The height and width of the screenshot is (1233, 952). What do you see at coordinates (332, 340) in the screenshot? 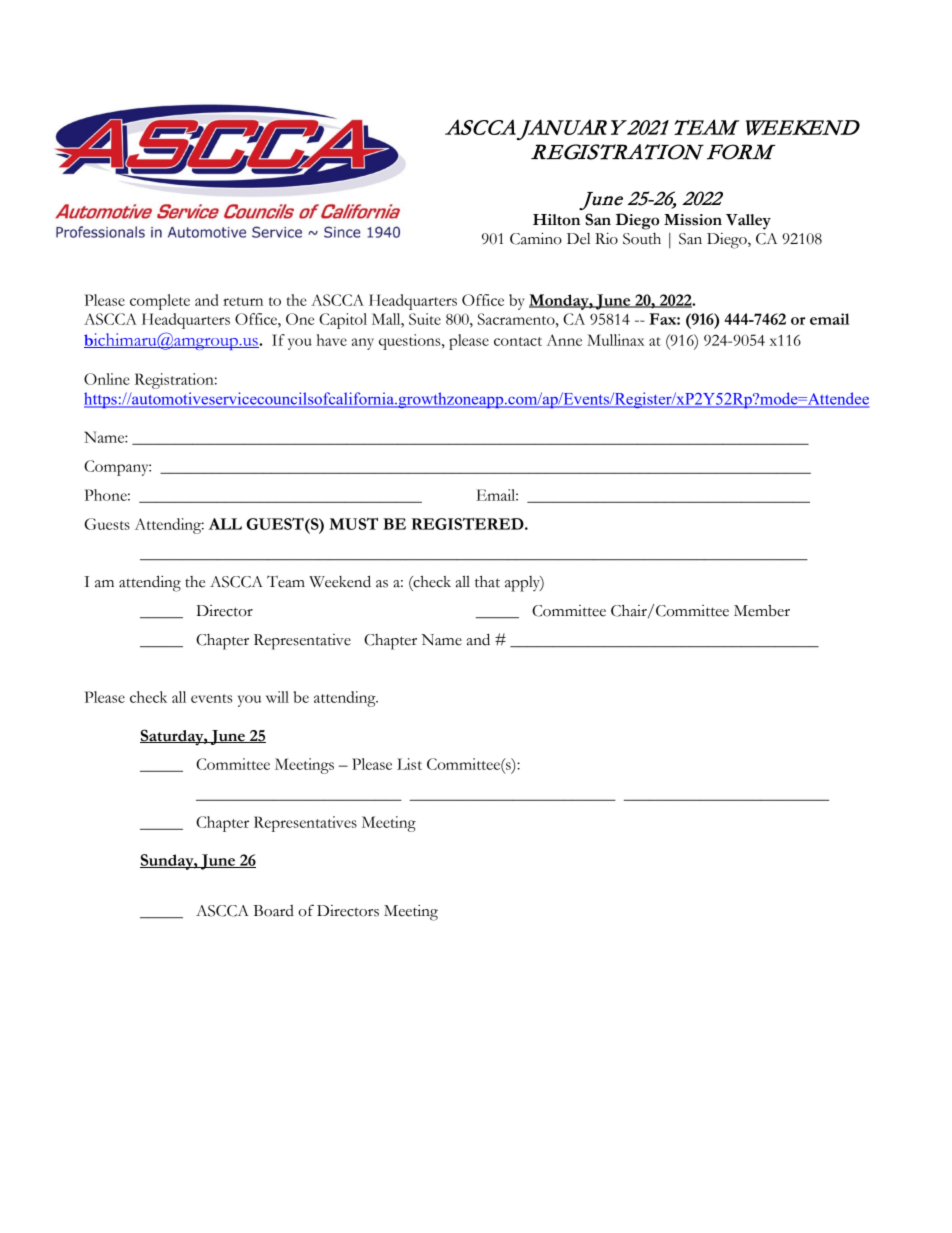
I see `have` at bounding box center [332, 340].
